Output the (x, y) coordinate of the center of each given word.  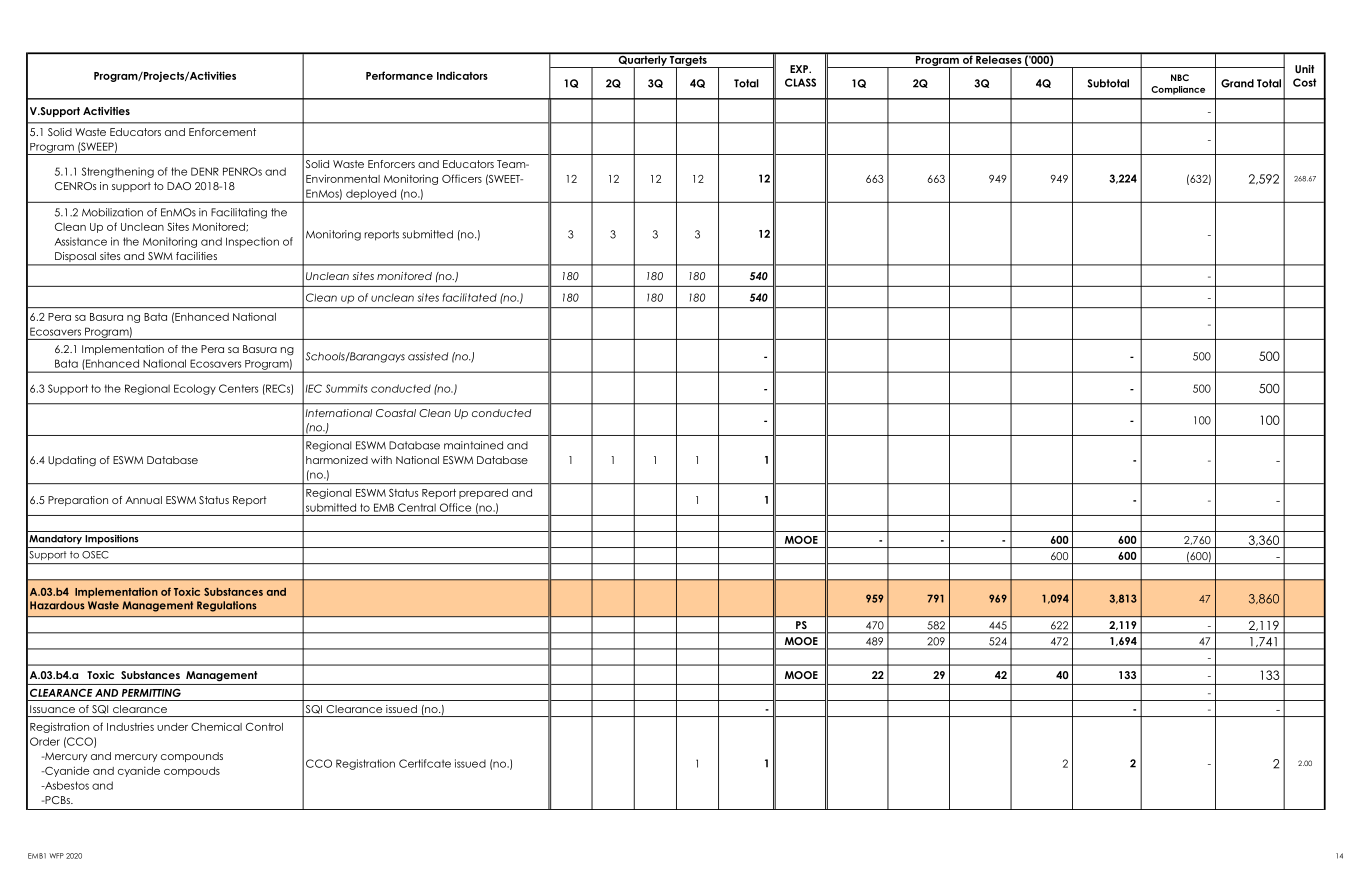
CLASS (800, 82)
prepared (483, 494)
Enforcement (222, 132)
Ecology (195, 389)
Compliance (1178, 90)
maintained (473, 445)
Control (264, 727)
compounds (192, 757)
